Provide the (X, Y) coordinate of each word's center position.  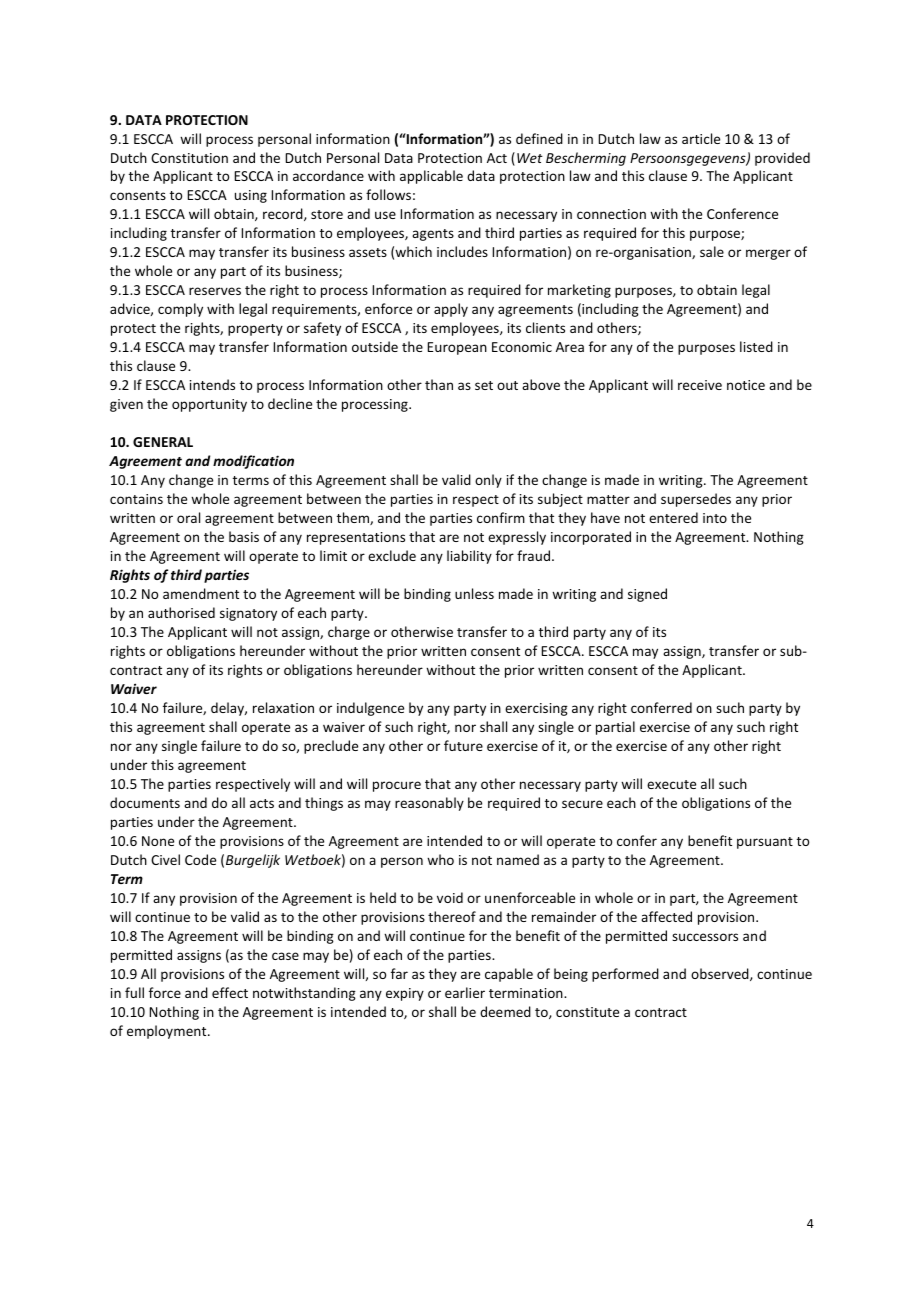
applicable (431, 177)
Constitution (189, 158)
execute (671, 784)
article (701, 138)
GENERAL (163, 442)
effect (230, 992)
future (463, 745)
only (488, 481)
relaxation (283, 707)
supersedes (696, 500)
